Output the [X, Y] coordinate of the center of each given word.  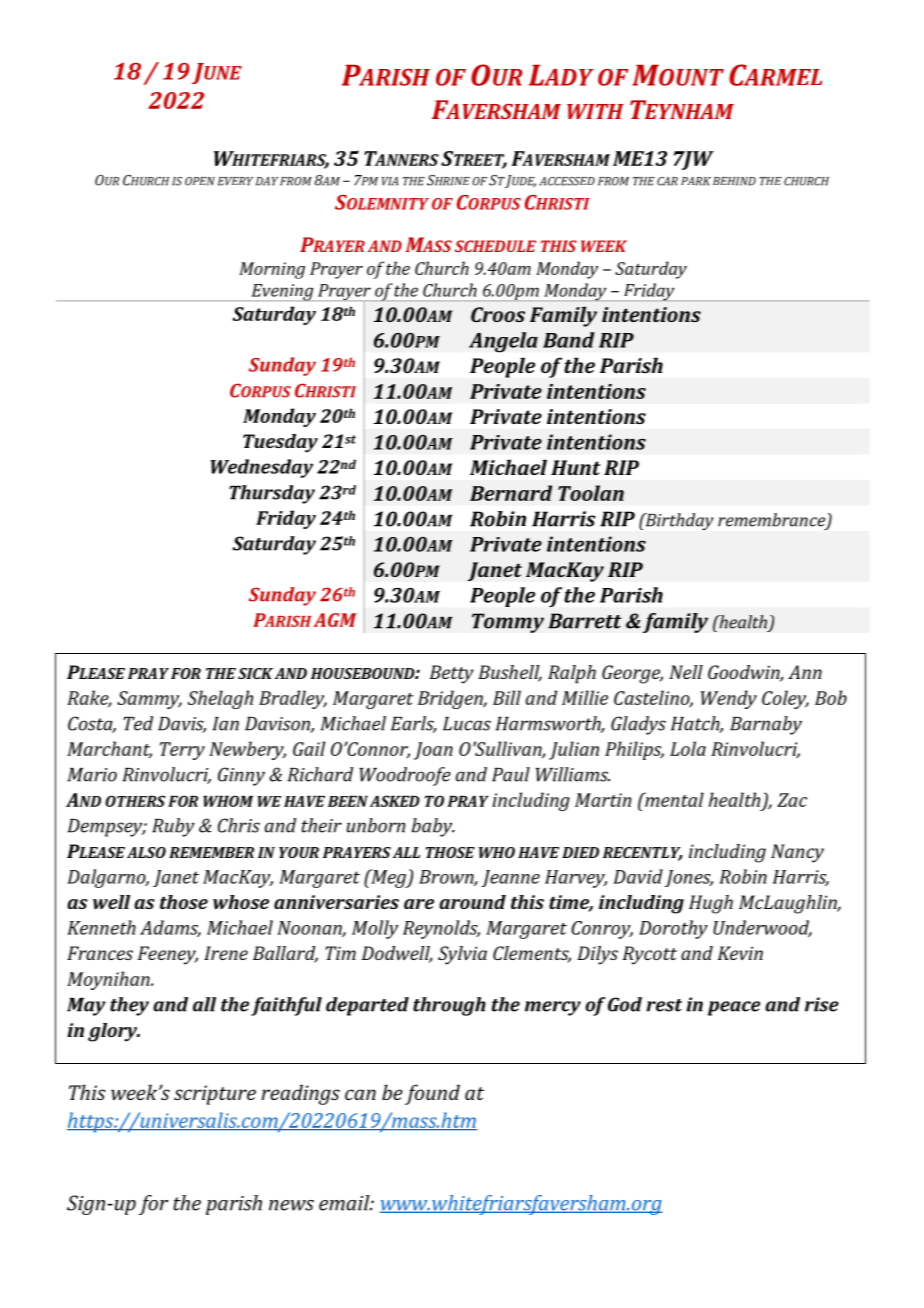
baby [433, 827]
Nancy [797, 853]
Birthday [678, 522]
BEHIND [734, 181]
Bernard [511, 493]
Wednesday [262, 468]
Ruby [173, 827]
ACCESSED [567, 181]
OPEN [200, 181]
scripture [215, 1095]
